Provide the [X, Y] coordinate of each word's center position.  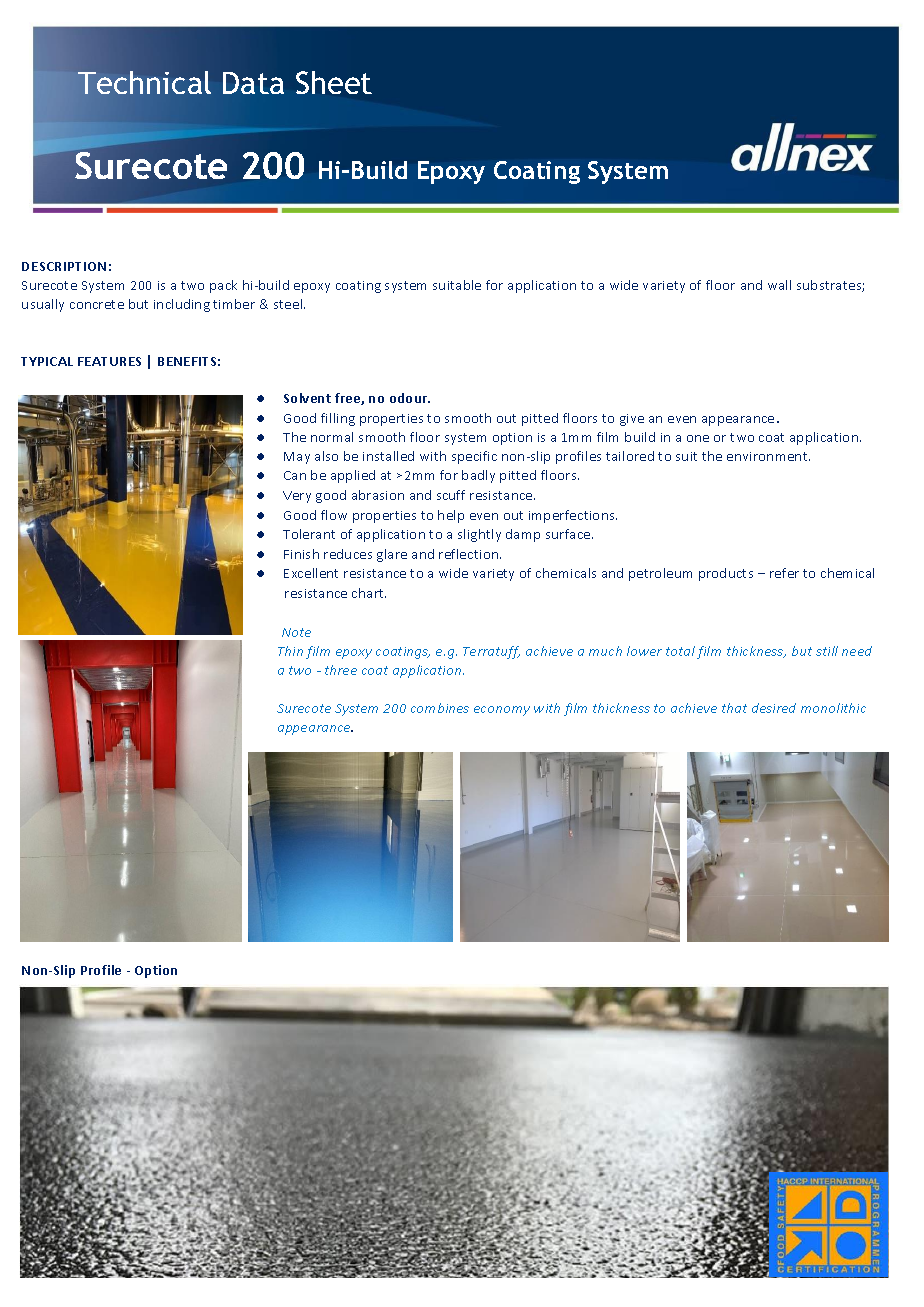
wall [779, 285]
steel [289, 304]
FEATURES [109, 361]
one [698, 438]
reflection [470, 554]
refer [784, 573]
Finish [301, 554]
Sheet [334, 82]
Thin [290, 651]
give [632, 420]
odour [410, 398]
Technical [144, 82]
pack [223, 286]
